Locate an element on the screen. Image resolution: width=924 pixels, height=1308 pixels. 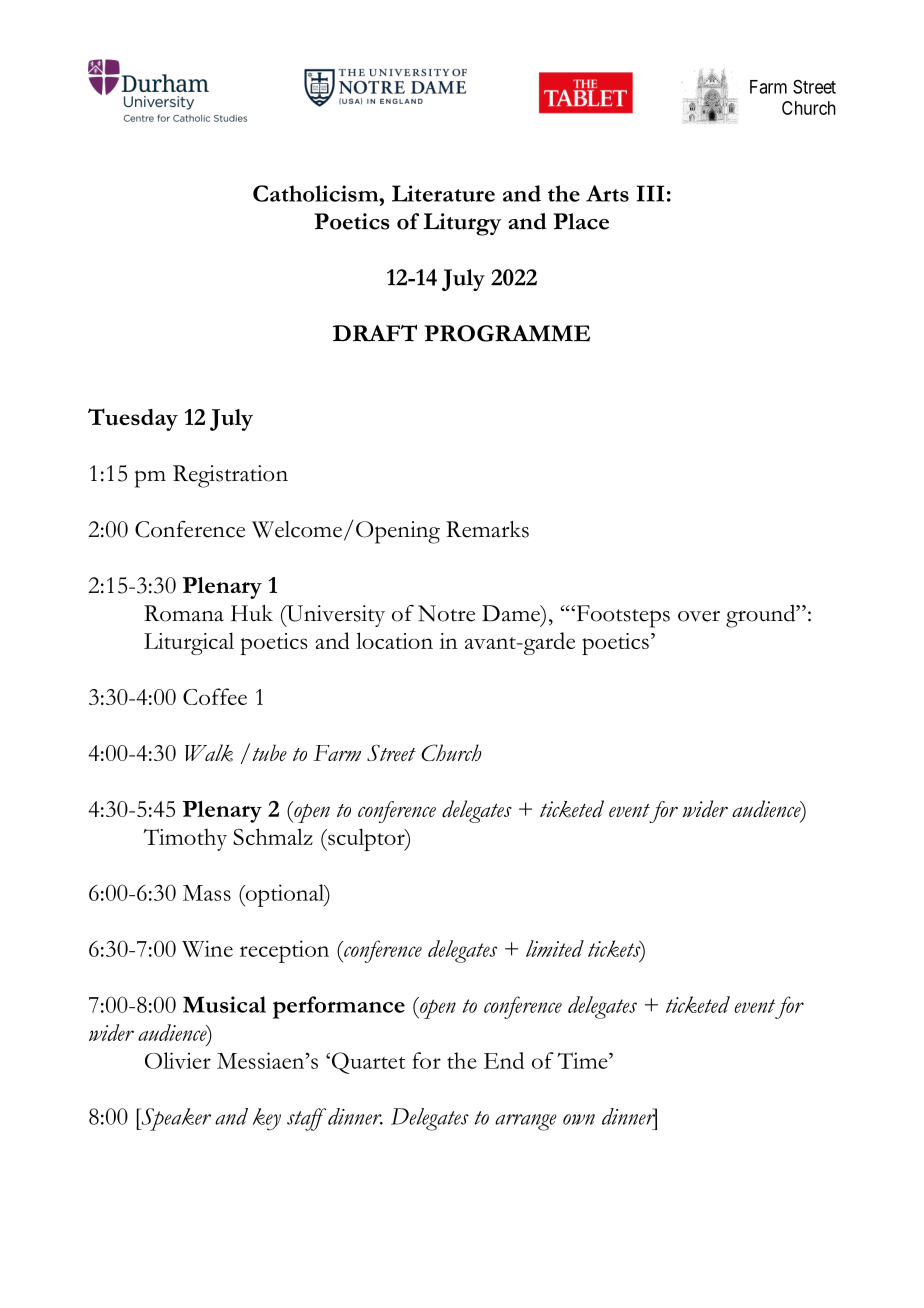
Liturgical is located at coordinates (189, 643).
